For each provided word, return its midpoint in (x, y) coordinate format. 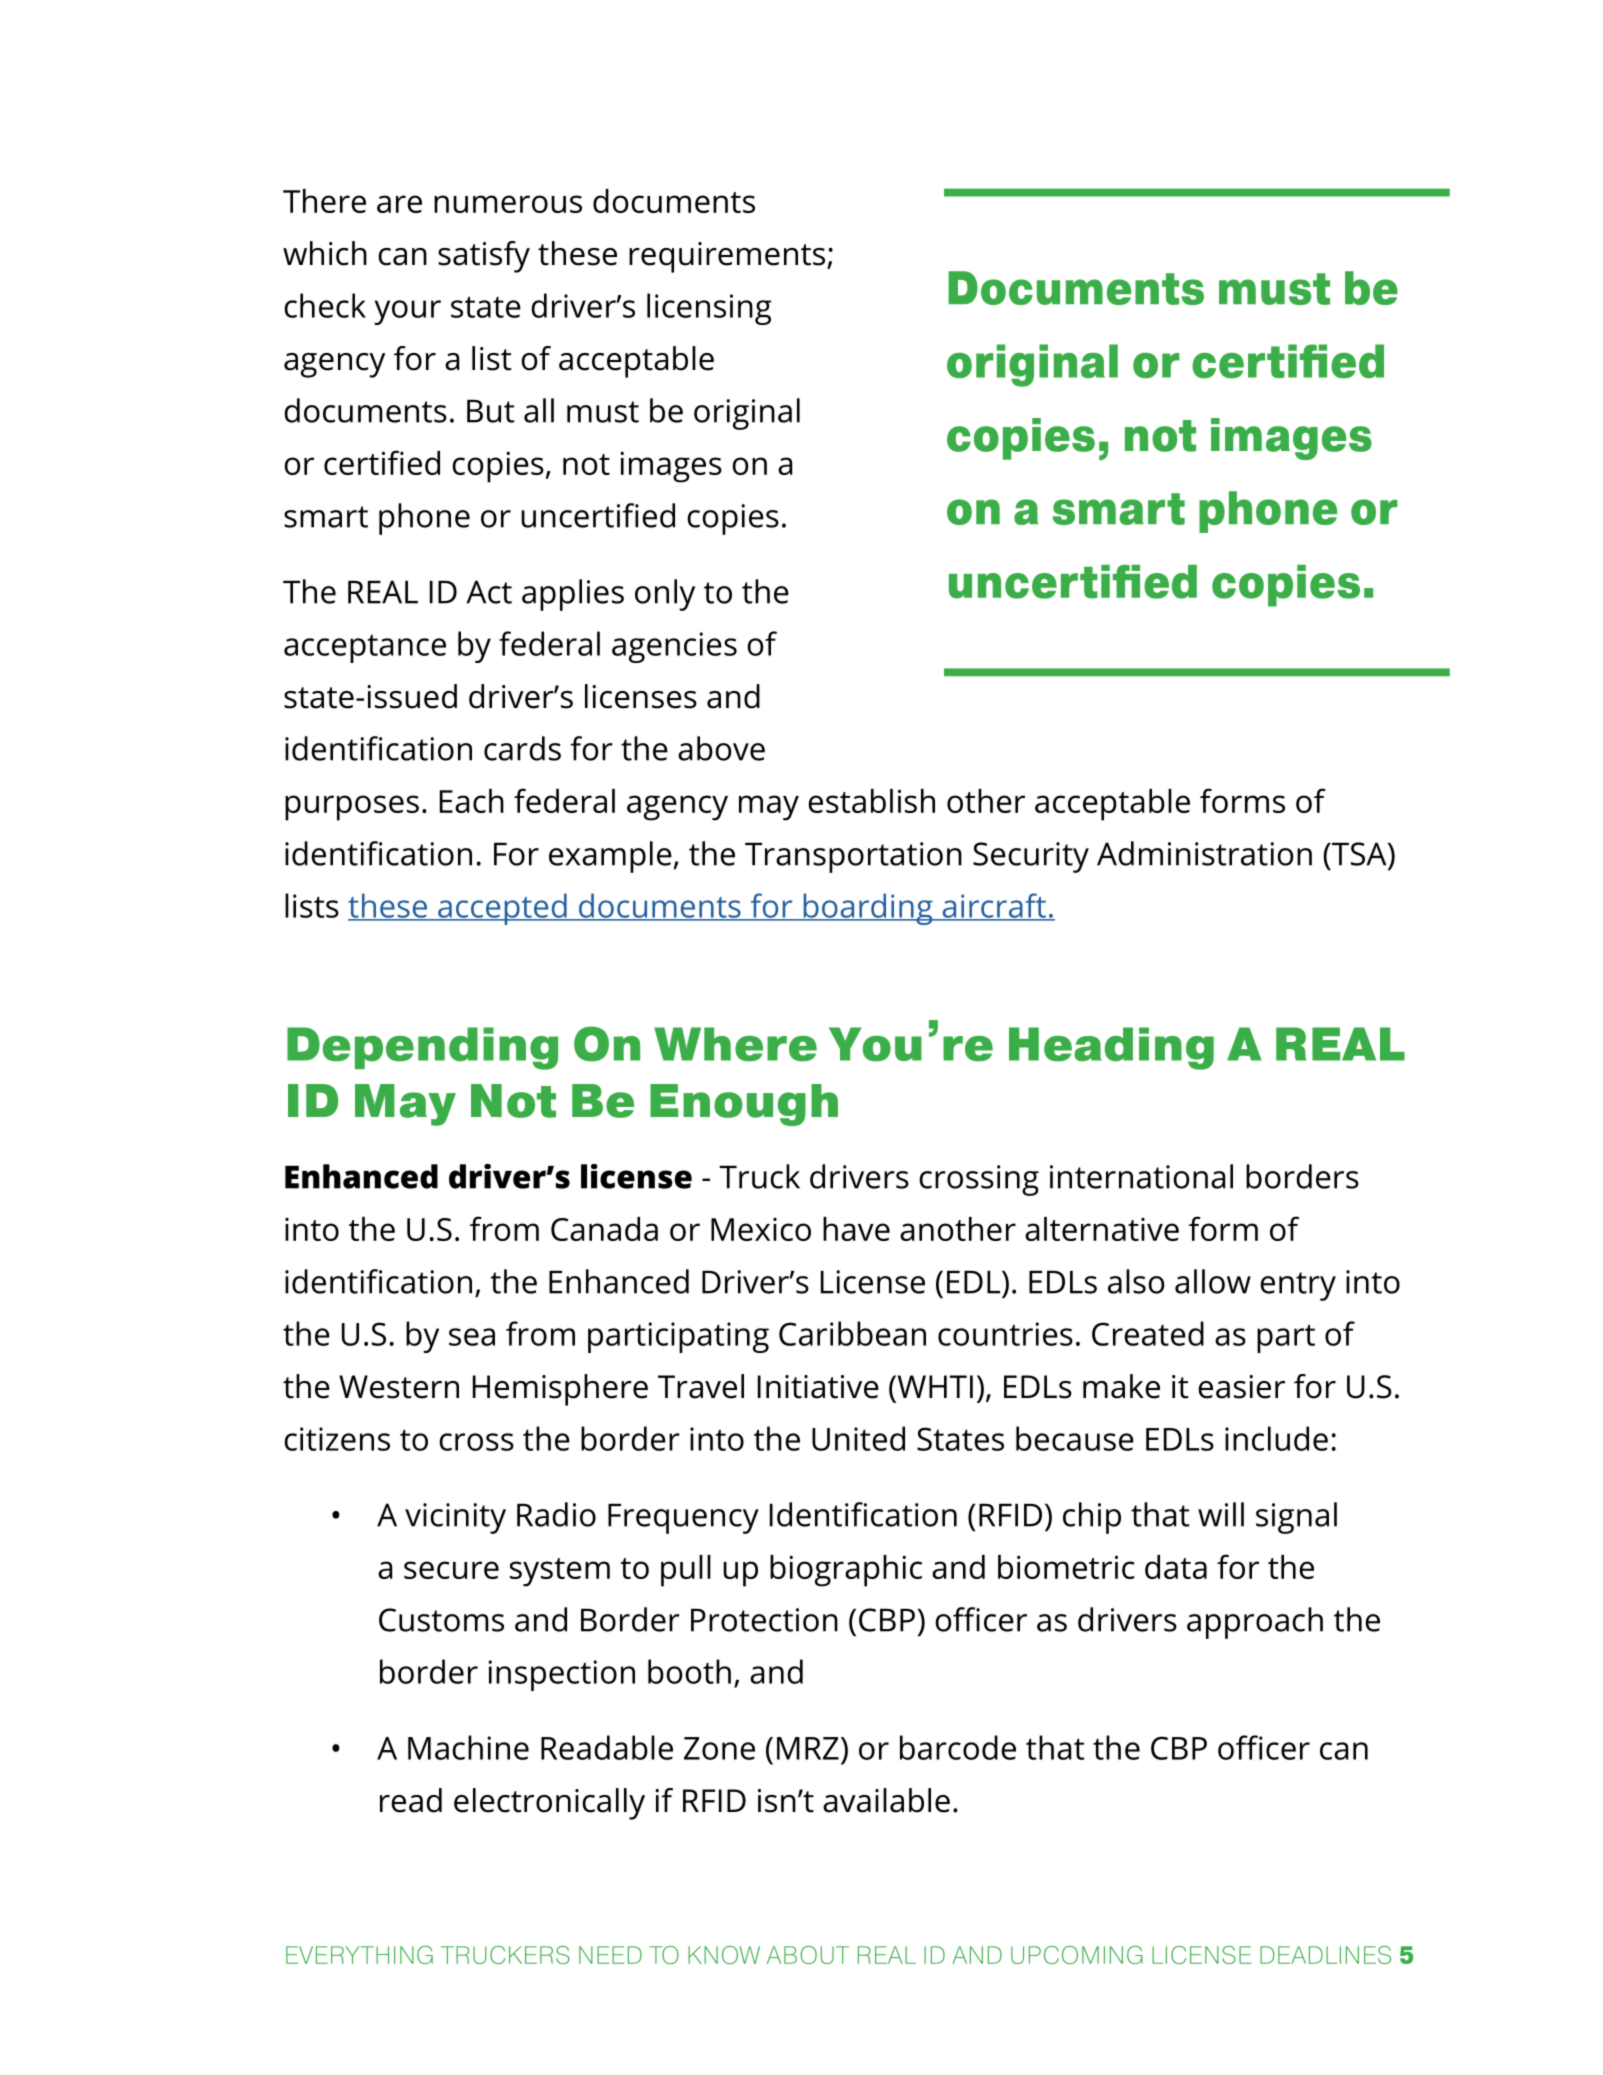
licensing (709, 309)
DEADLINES (1325, 1955)
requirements (728, 257)
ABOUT (808, 1955)
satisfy (484, 257)
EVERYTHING (359, 1955)
